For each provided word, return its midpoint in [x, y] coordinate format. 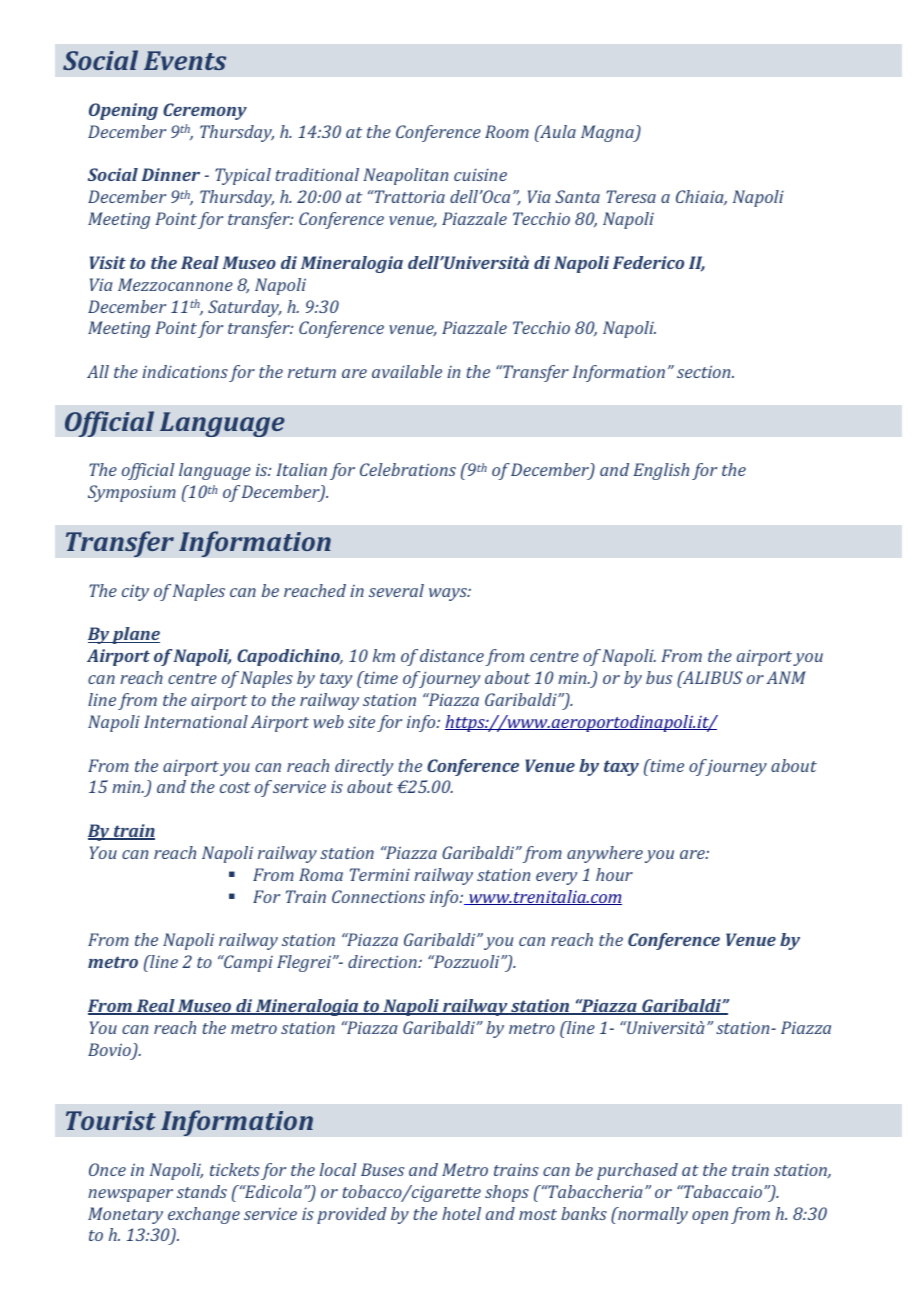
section [705, 371]
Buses [382, 1169]
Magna [608, 133]
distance [452, 655]
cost [235, 787]
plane [135, 635]
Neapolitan [405, 176]
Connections [378, 896]
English [661, 471]
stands [202, 1191]
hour [614, 874]
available [407, 371]
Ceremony [205, 111]
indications [185, 371]
